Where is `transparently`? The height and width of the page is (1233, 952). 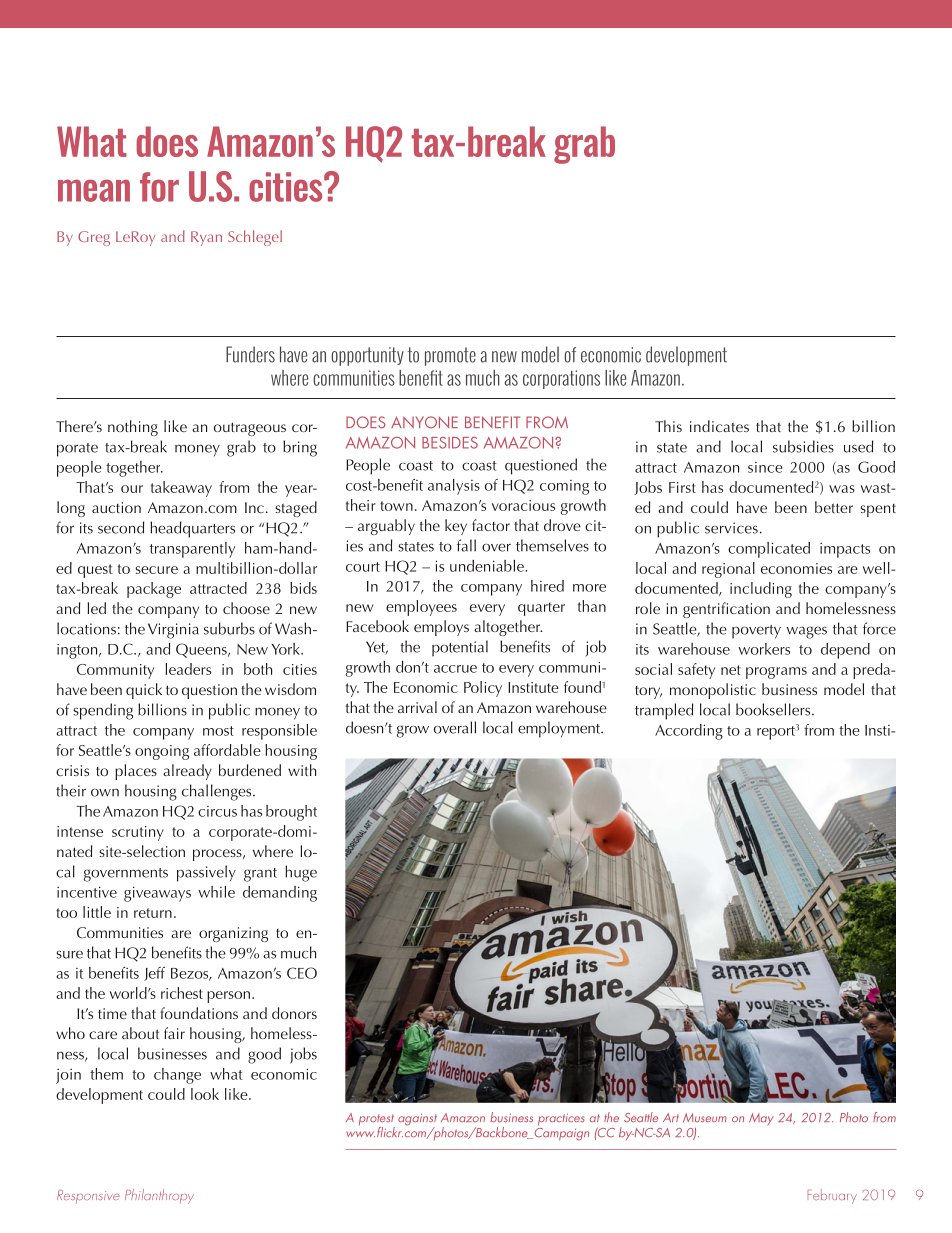
transparently is located at coordinates (192, 550).
